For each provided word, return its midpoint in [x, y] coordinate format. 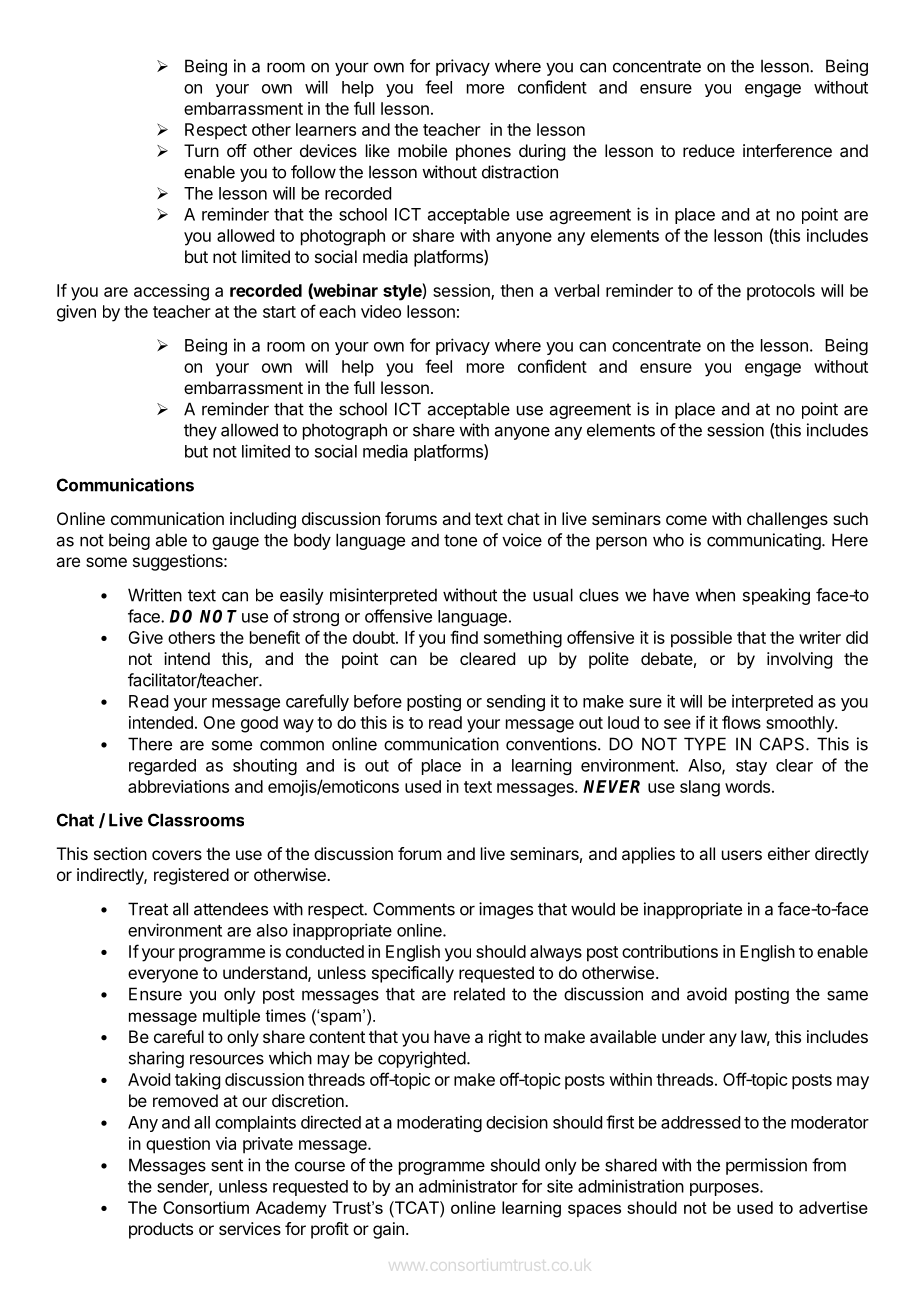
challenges [787, 520]
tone [460, 540]
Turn [201, 150]
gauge [235, 543]
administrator [468, 1186]
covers [177, 855]
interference [787, 150]
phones [483, 152]
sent [227, 1165]
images [506, 910]
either [789, 853]
